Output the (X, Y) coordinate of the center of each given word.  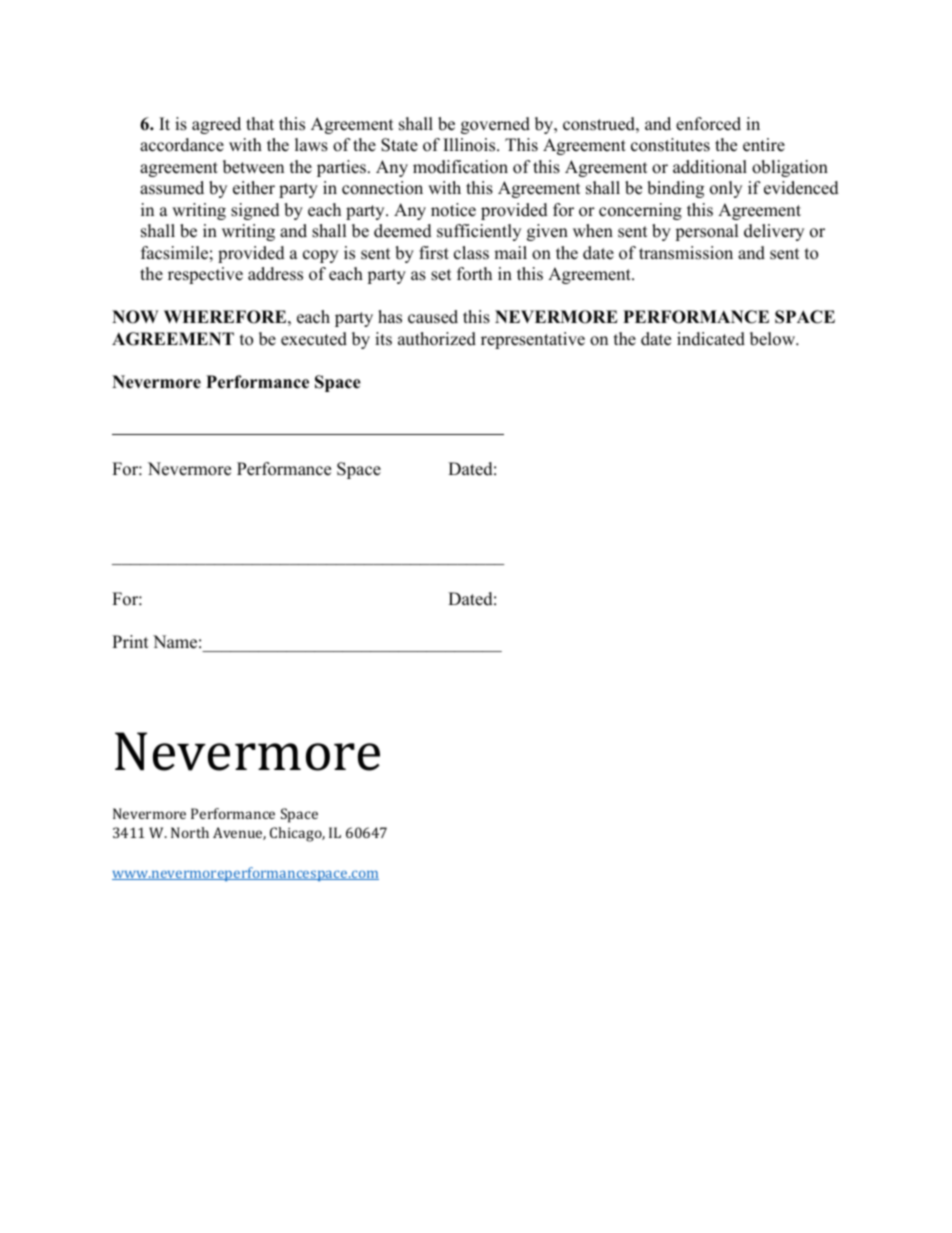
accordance (182, 145)
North (190, 832)
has (390, 317)
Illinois (470, 145)
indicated (711, 339)
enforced (708, 124)
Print (130, 641)
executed (314, 339)
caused (433, 317)
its (383, 339)
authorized (437, 339)
